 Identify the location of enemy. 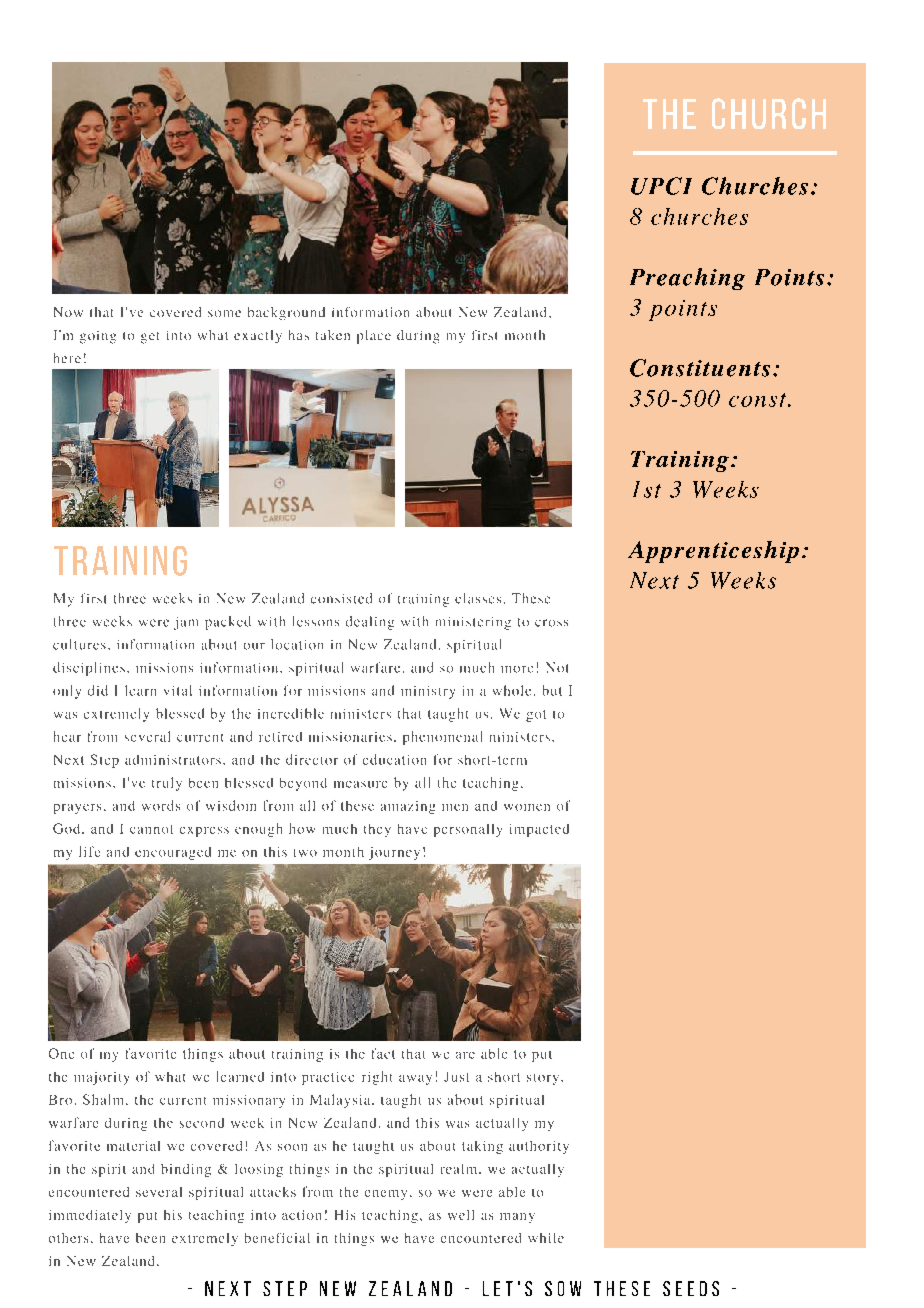
(386, 1195).
